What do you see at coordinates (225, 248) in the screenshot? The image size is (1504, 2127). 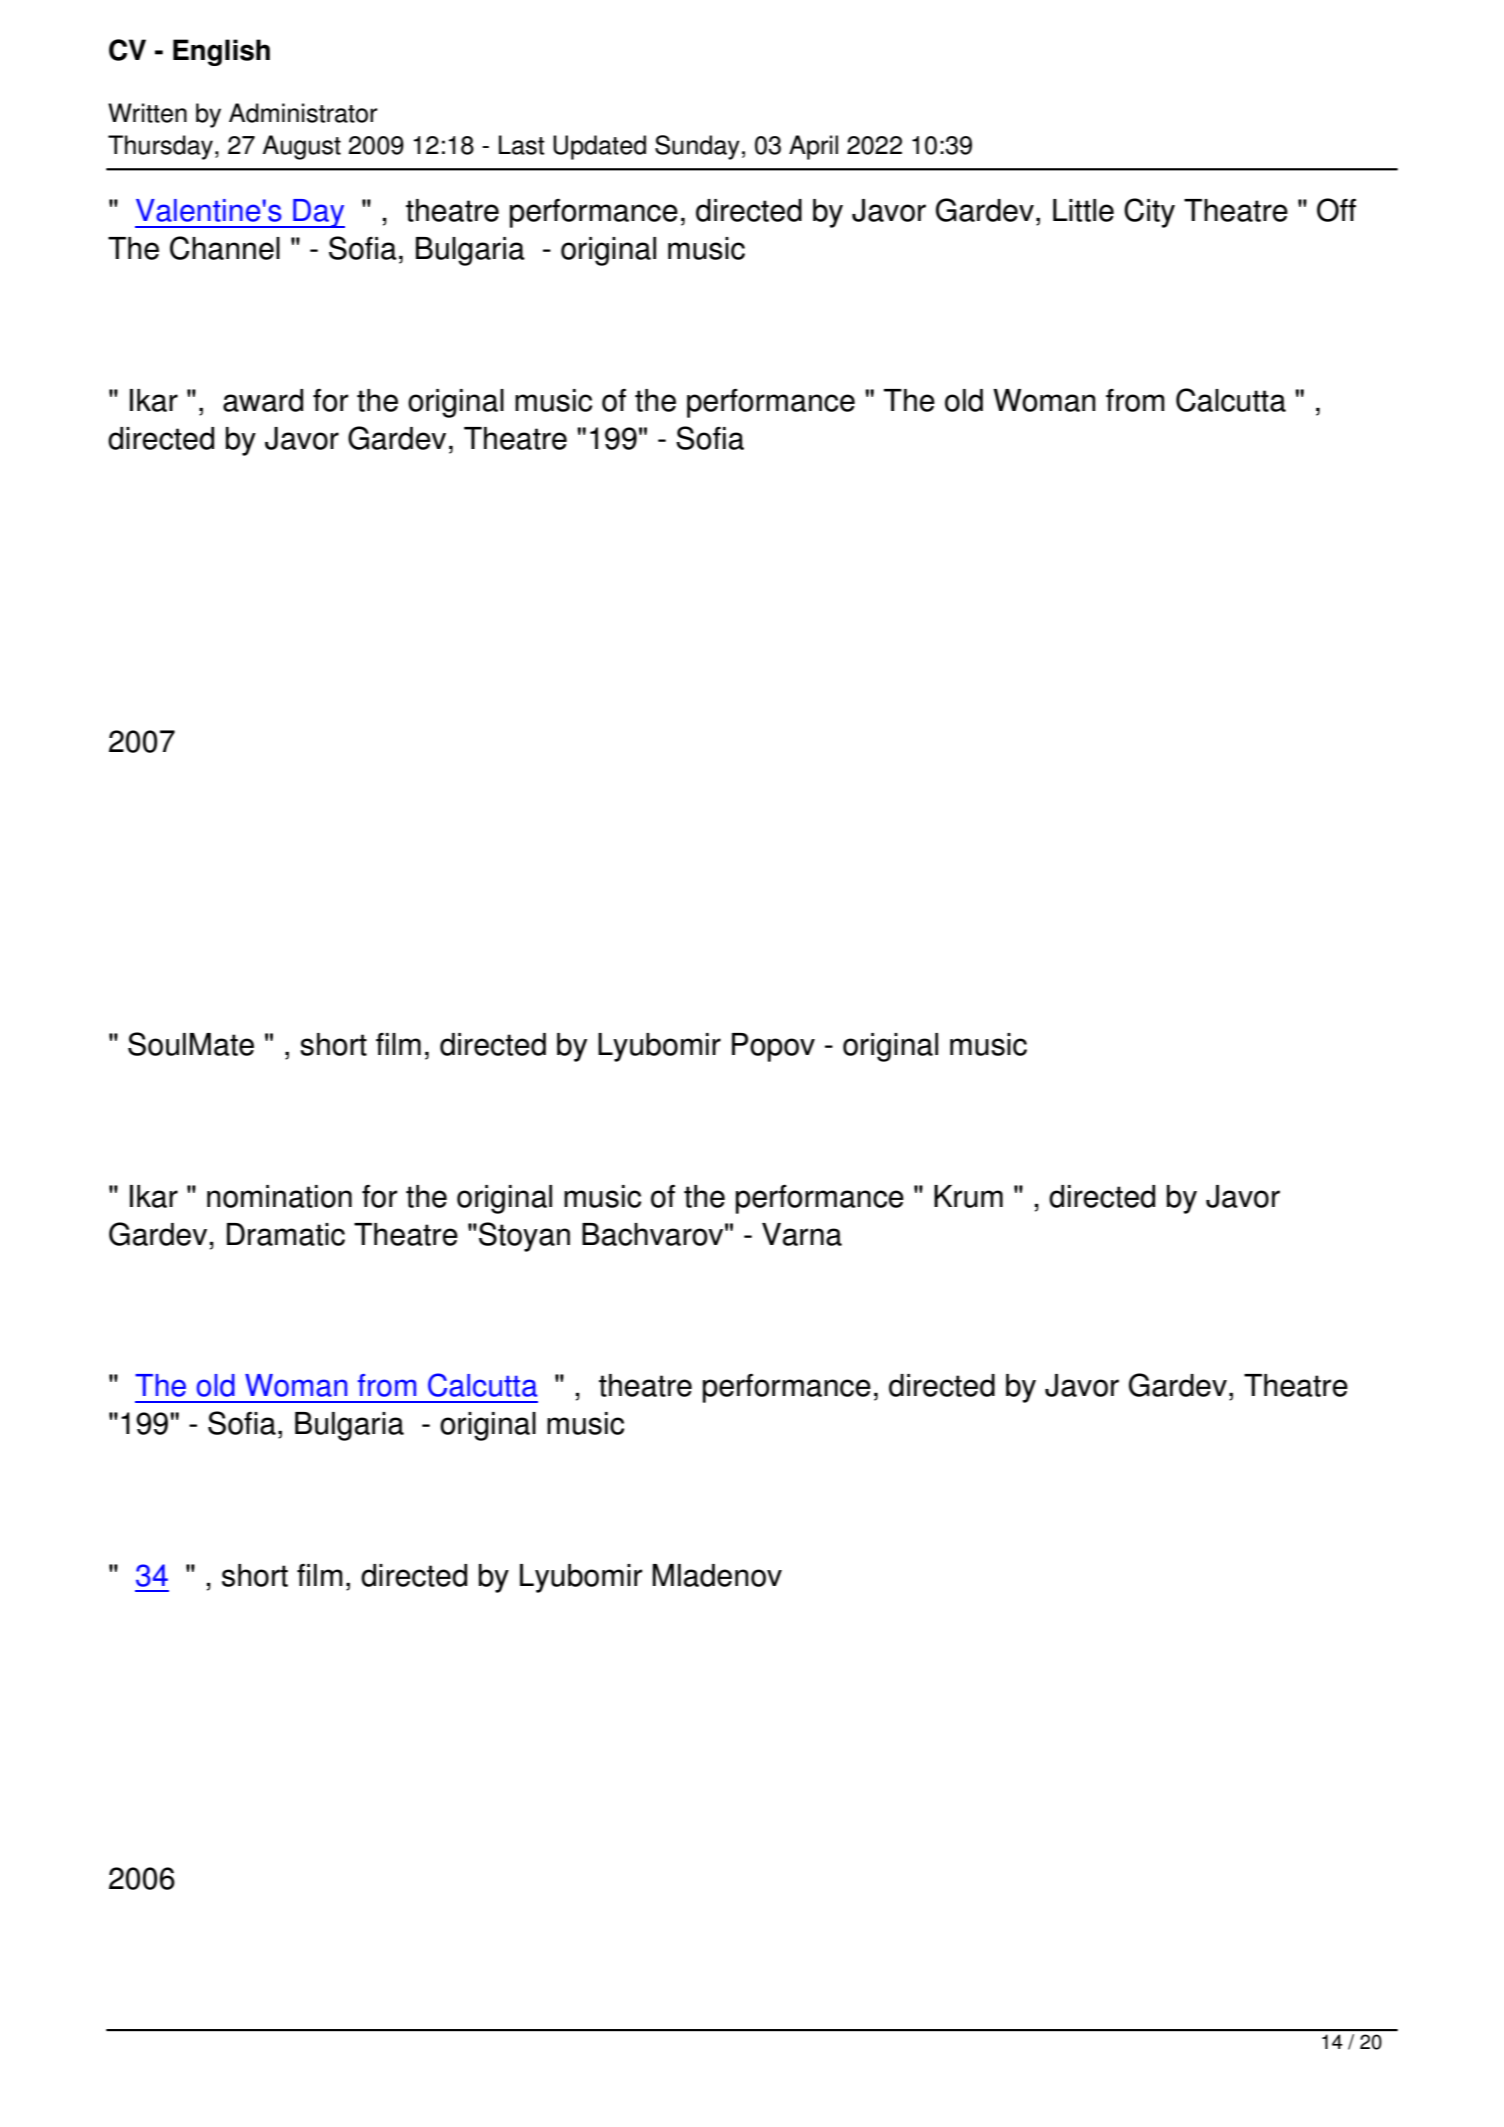 I see `Channel` at bounding box center [225, 248].
